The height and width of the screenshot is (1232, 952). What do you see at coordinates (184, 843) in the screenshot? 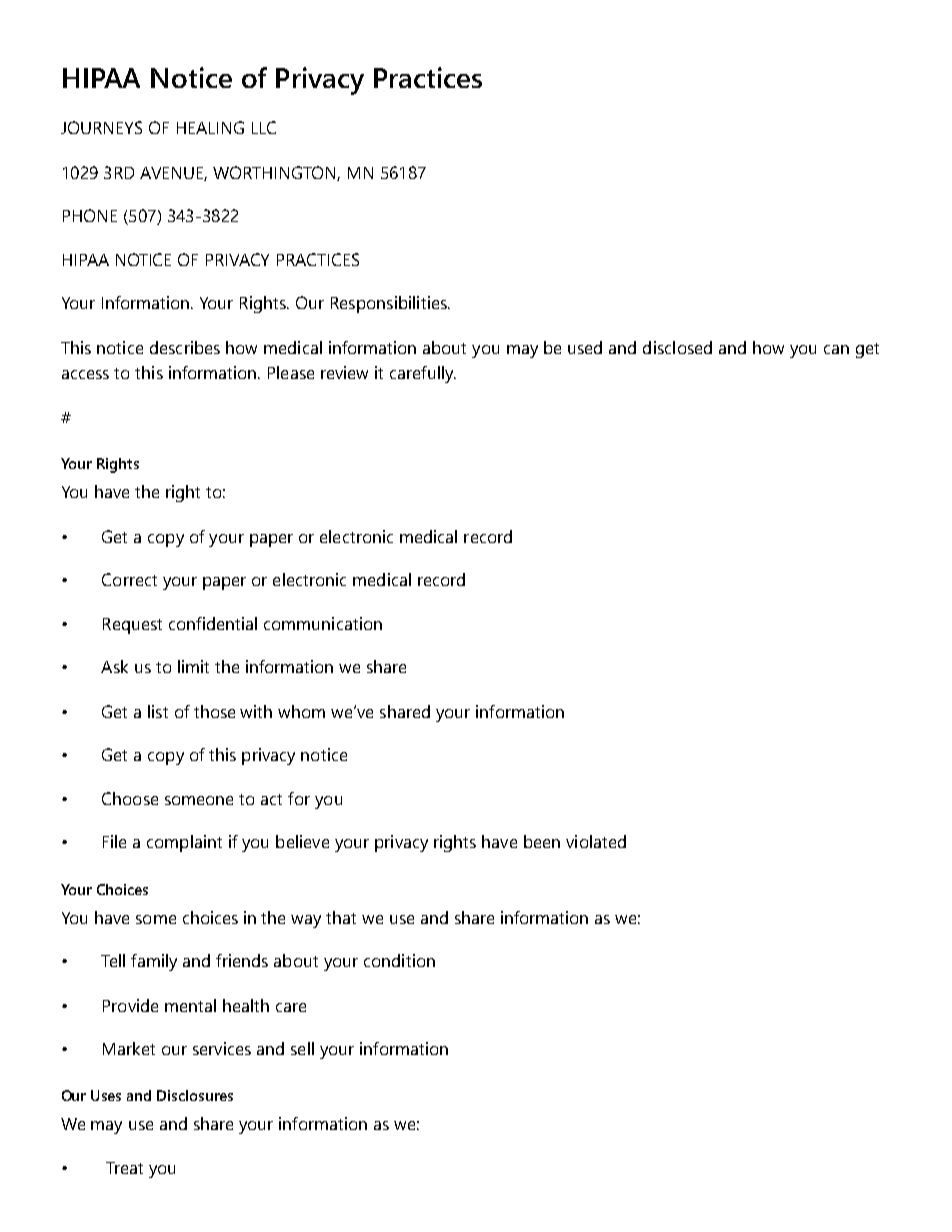
I see `complaint` at bounding box center [184, 843].
